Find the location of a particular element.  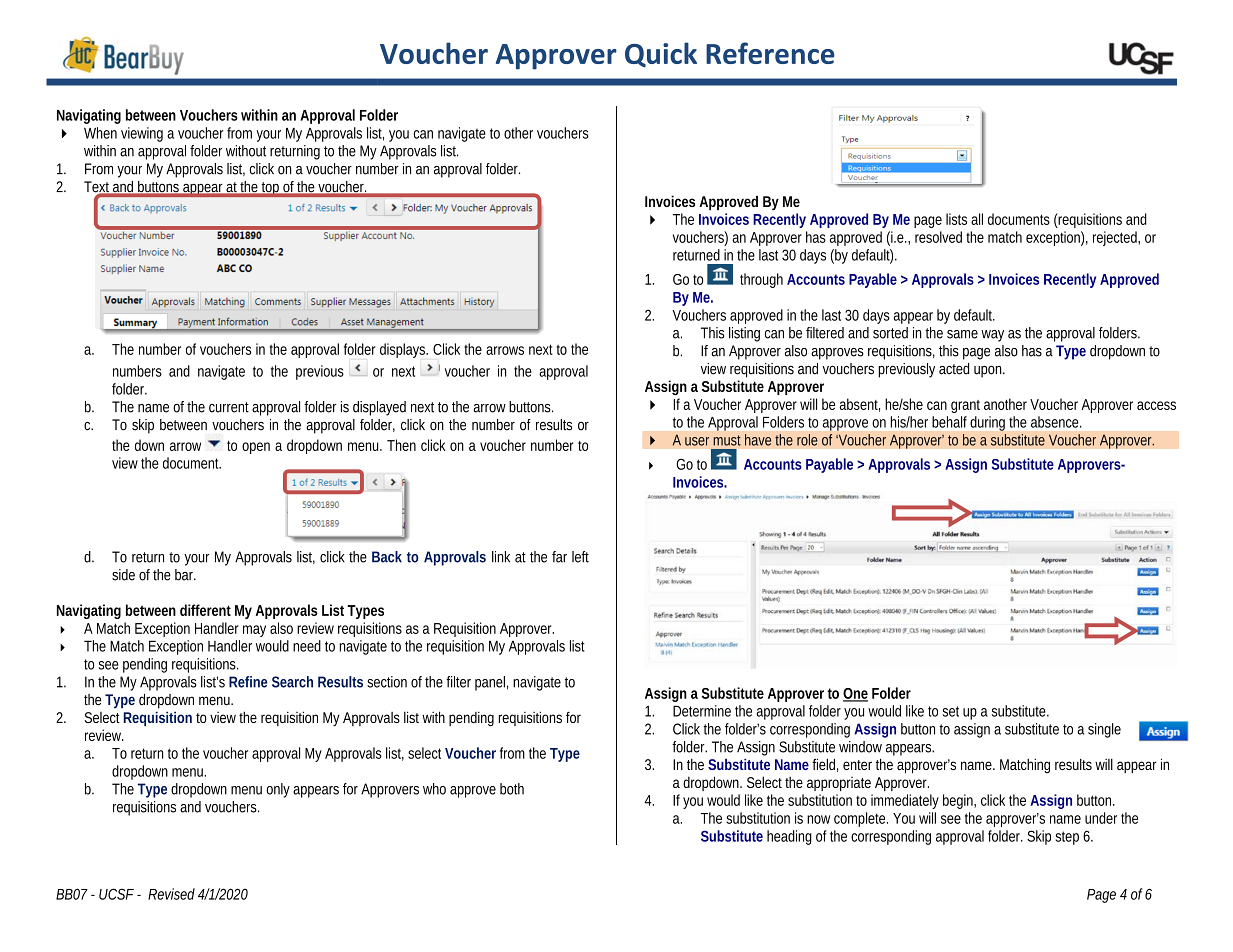

user is located at coordinates (697, 441).
